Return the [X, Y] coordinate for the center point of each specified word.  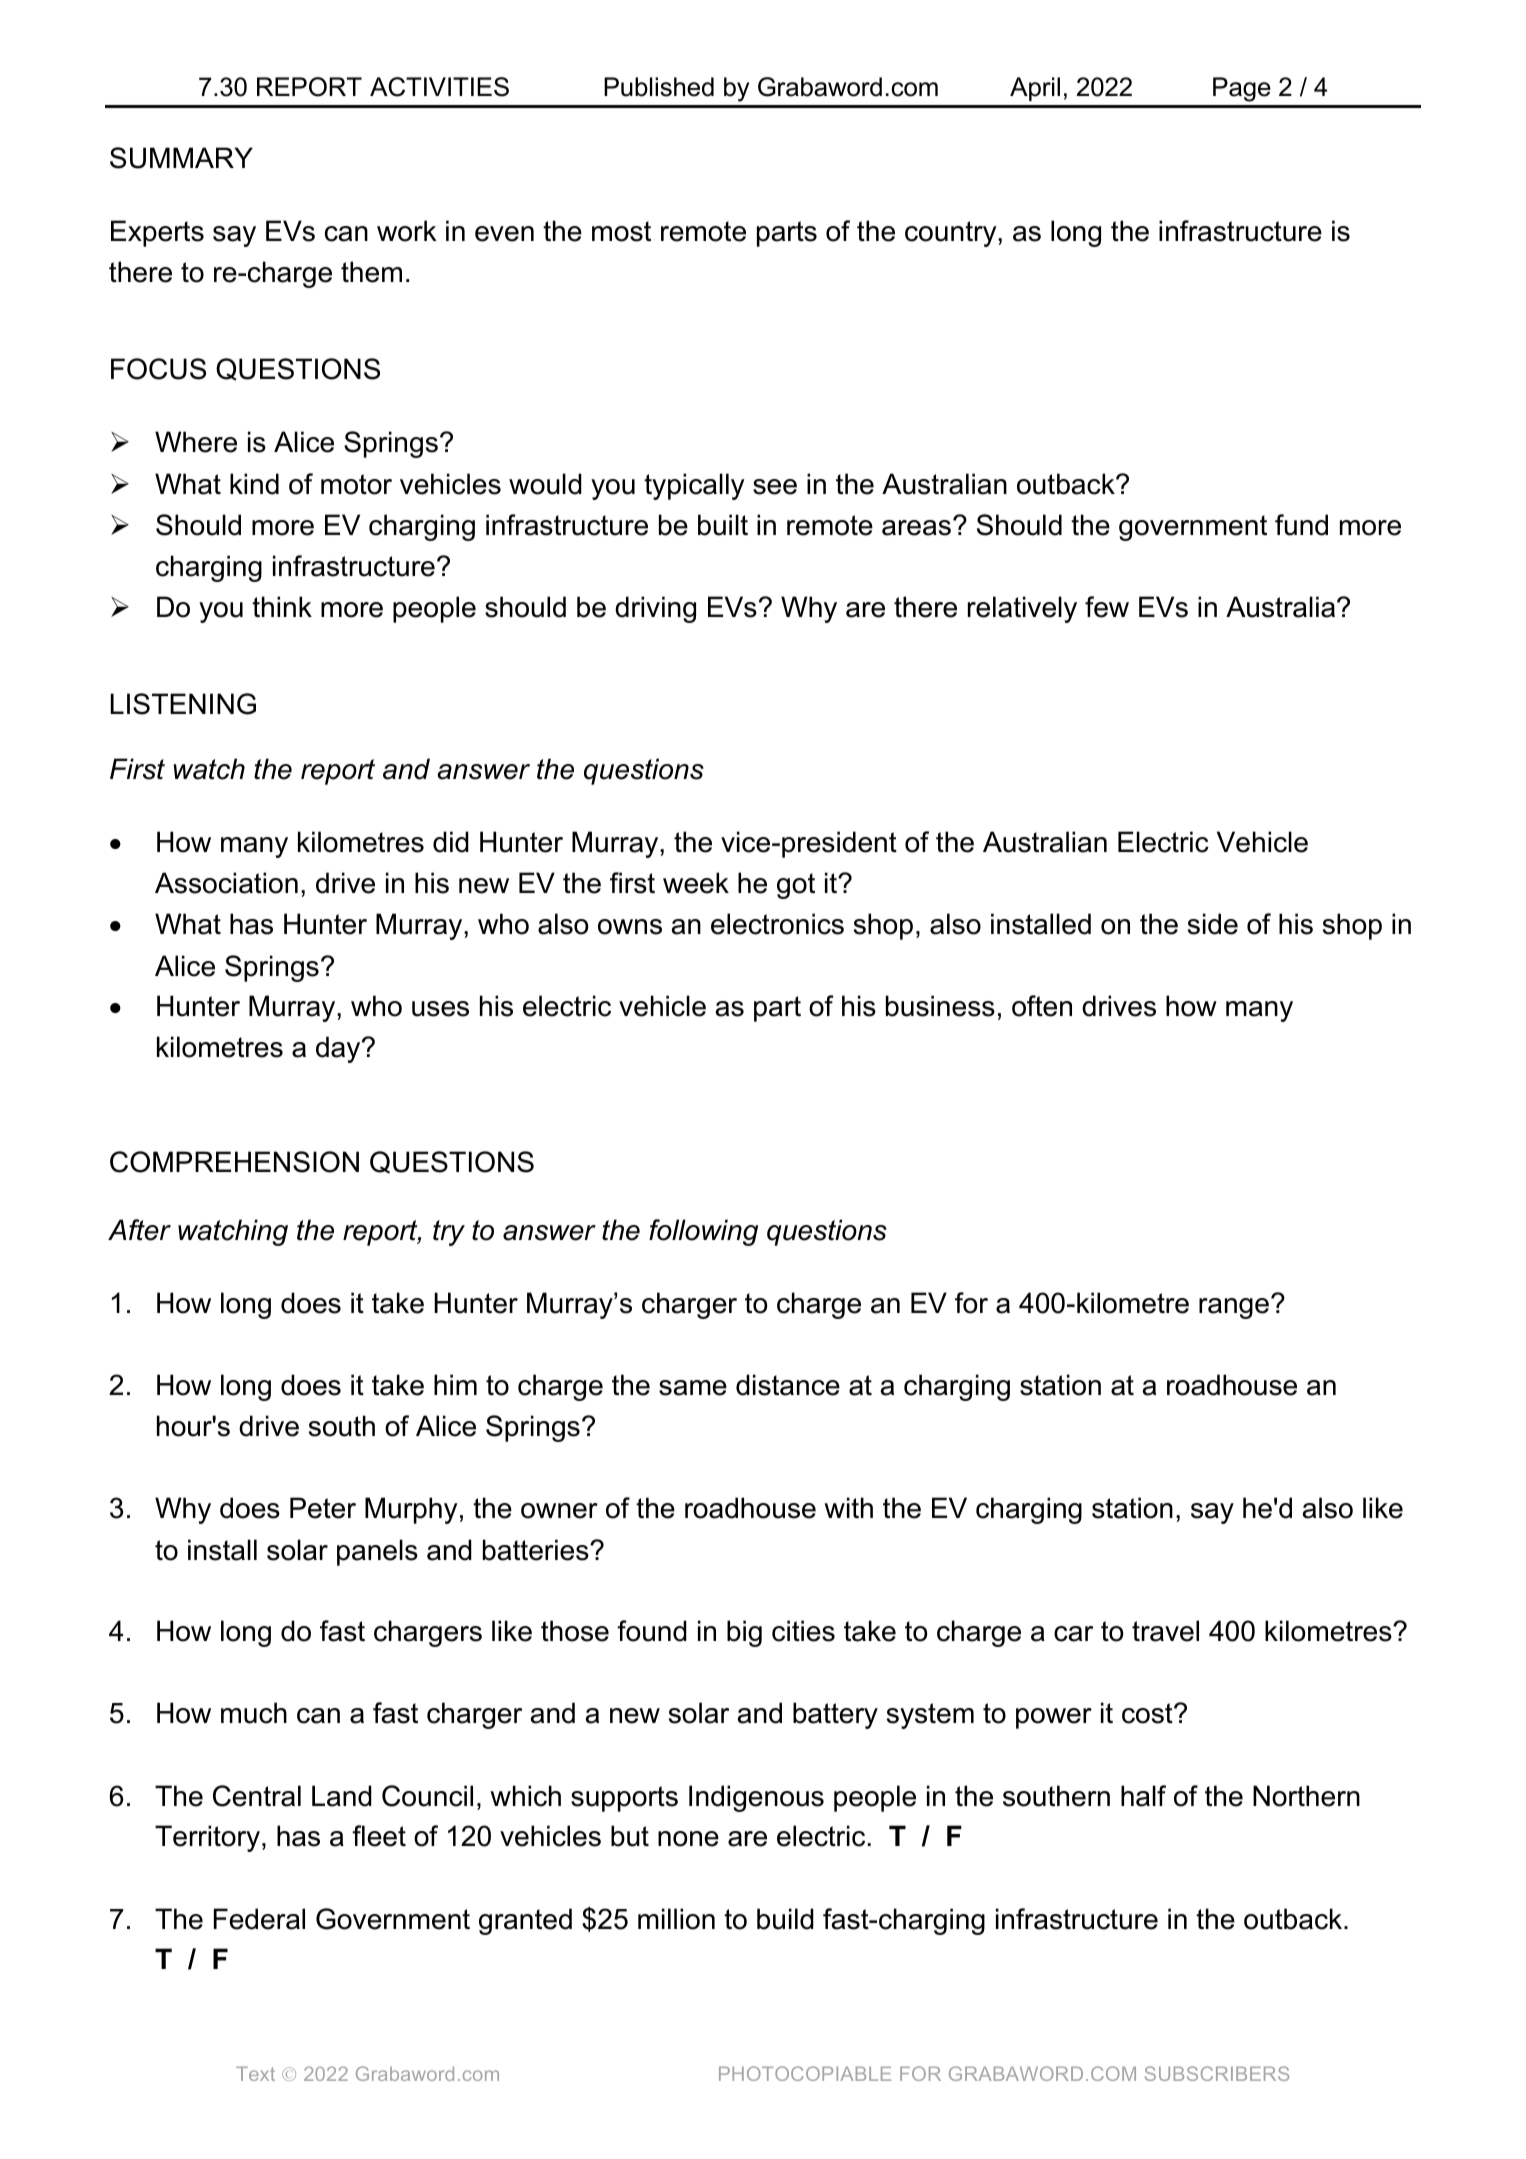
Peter [323, 1508]
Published [659, 87]
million [676, 1919]
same [693, 1388]
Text [255, 2074]
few [1107, 607]
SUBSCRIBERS [1217, 2073]
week [696, 883]
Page [1242, 89]
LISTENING [183, 704]
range [1234, 1308]
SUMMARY [181, 158]
